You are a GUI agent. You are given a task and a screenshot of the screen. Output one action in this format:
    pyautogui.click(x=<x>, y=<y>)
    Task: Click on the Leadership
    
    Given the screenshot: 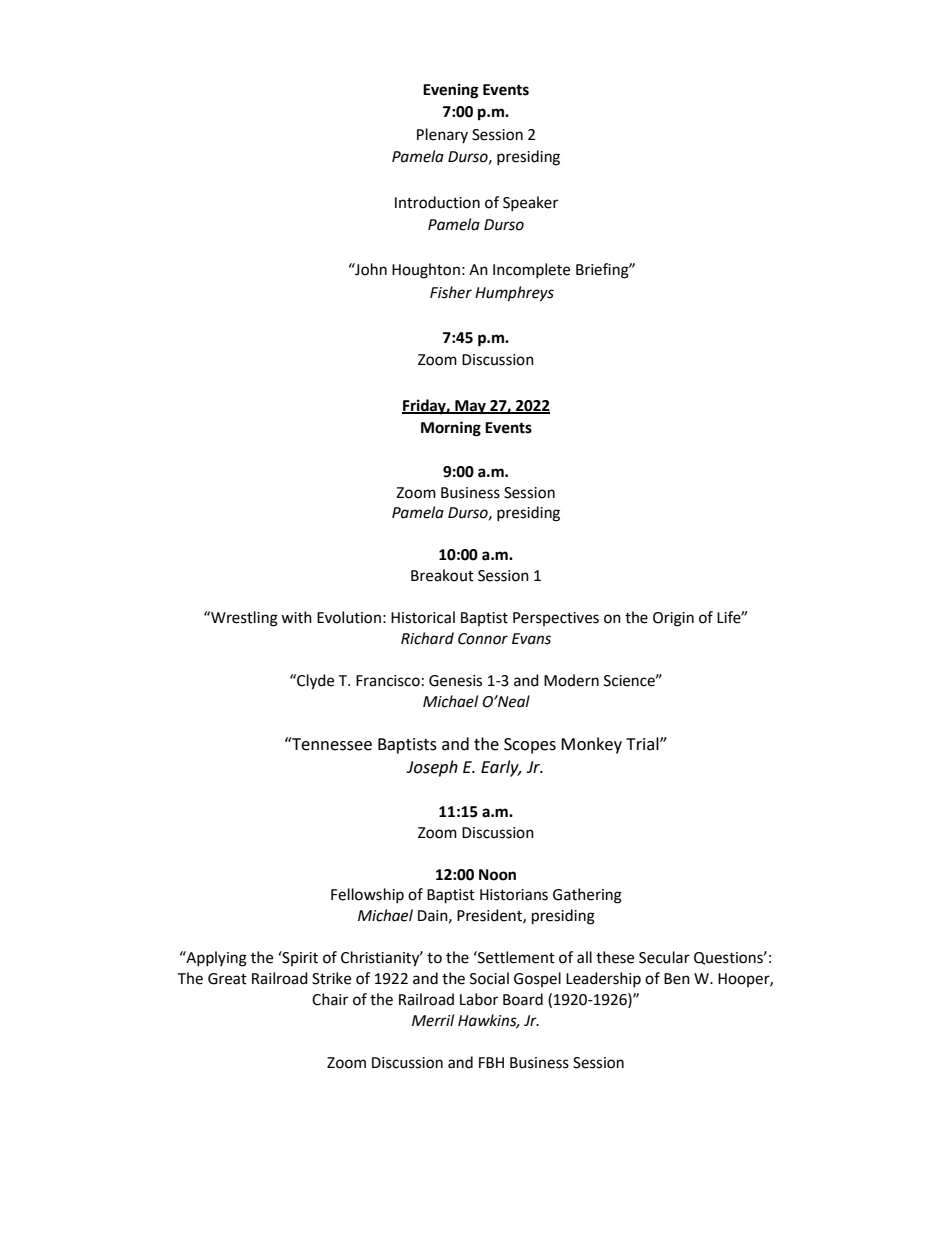 What is the action you would take?
    pyautogui.click(x=603, y=979)
